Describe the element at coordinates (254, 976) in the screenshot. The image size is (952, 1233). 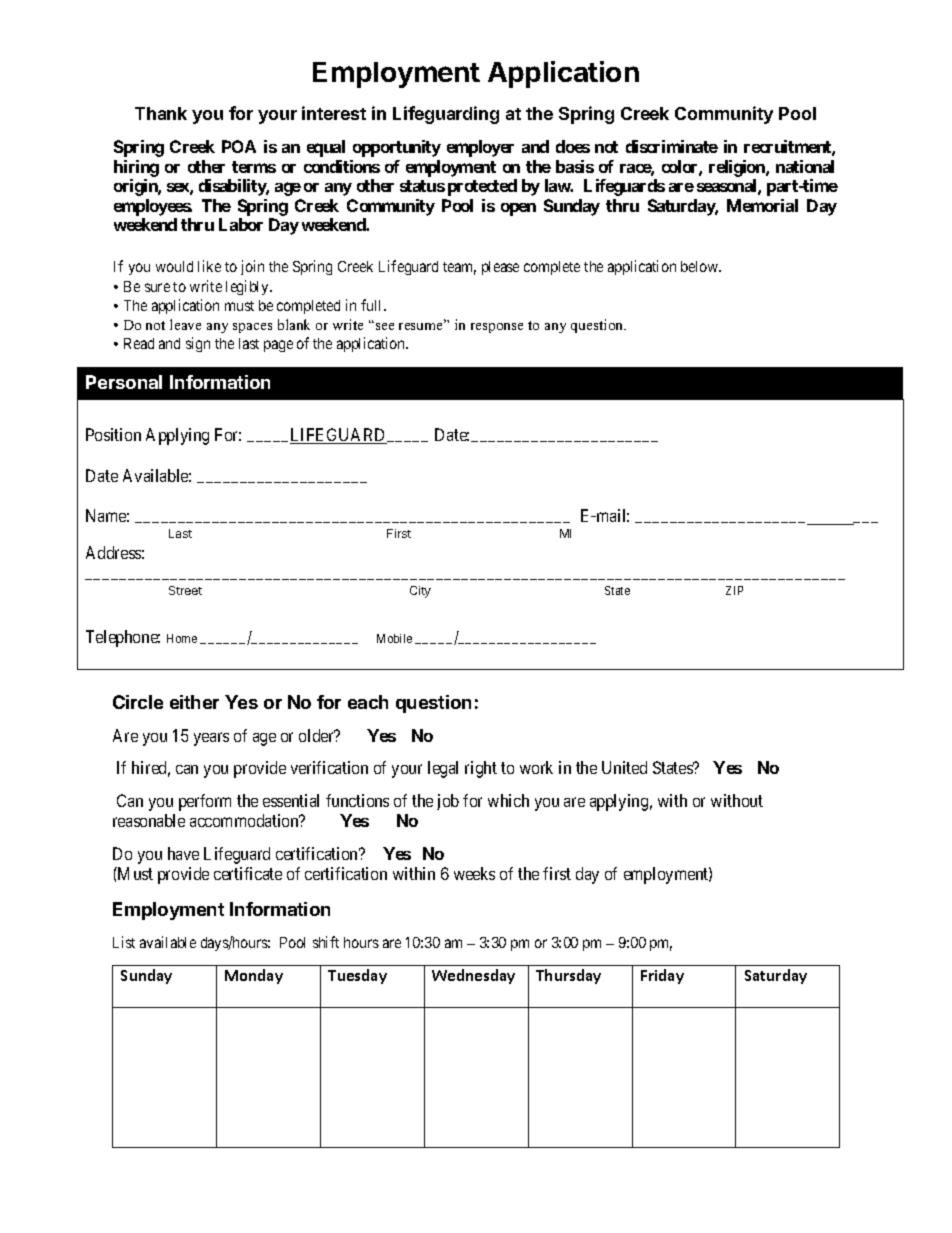
I see `Monday` at that location.
